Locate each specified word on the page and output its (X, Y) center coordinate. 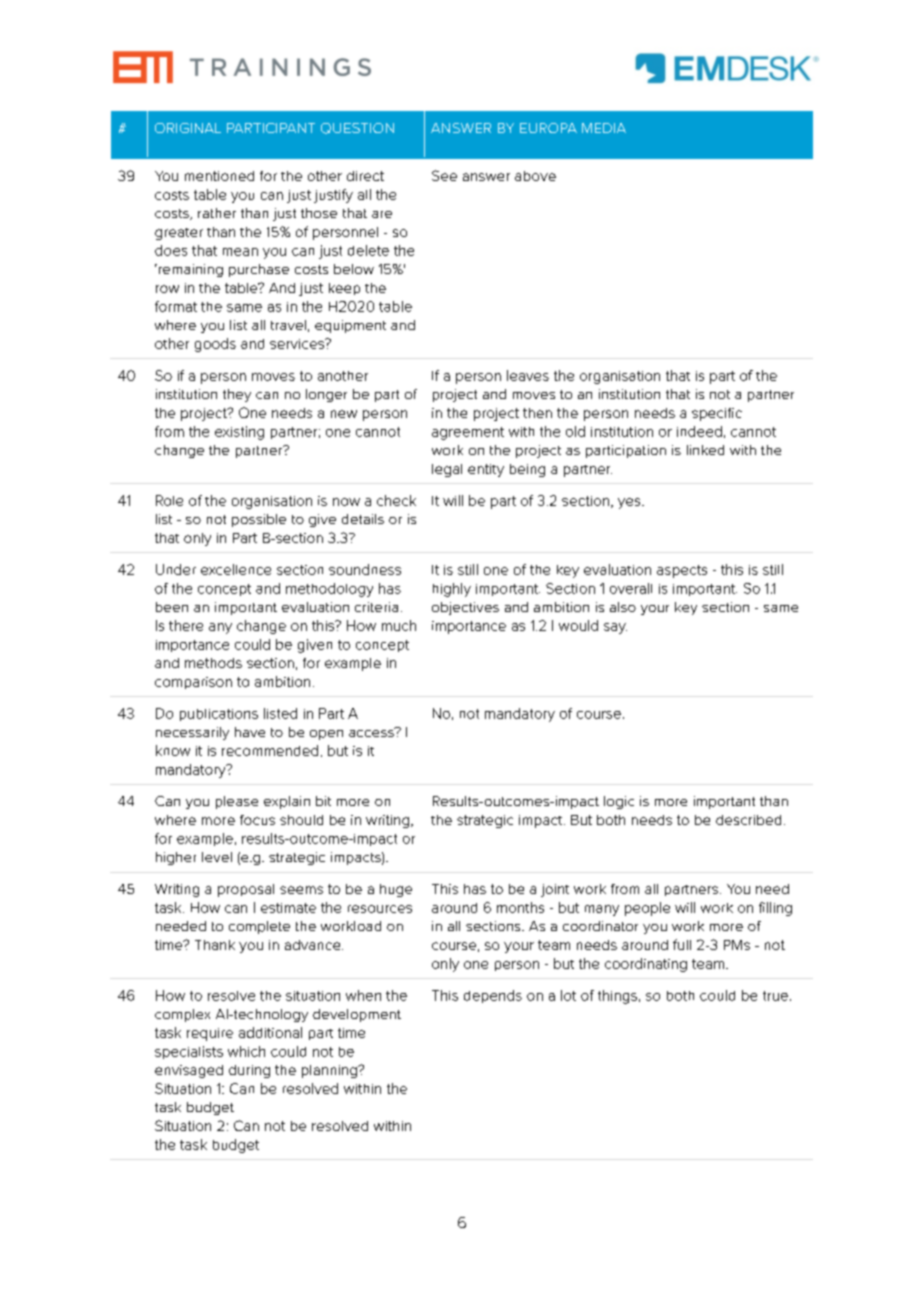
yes (630, 503)
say (615, 628)
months (520, 907)
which (246, 1051)
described (748, 820)
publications (219, 715)
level (217, 857)
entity (486, 470)
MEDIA (604, 128)
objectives (465, 608)
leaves (528, 375)
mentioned (219, 176)
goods (215, 345)
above (535, 176)
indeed (699, 431)
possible (259, 520)
